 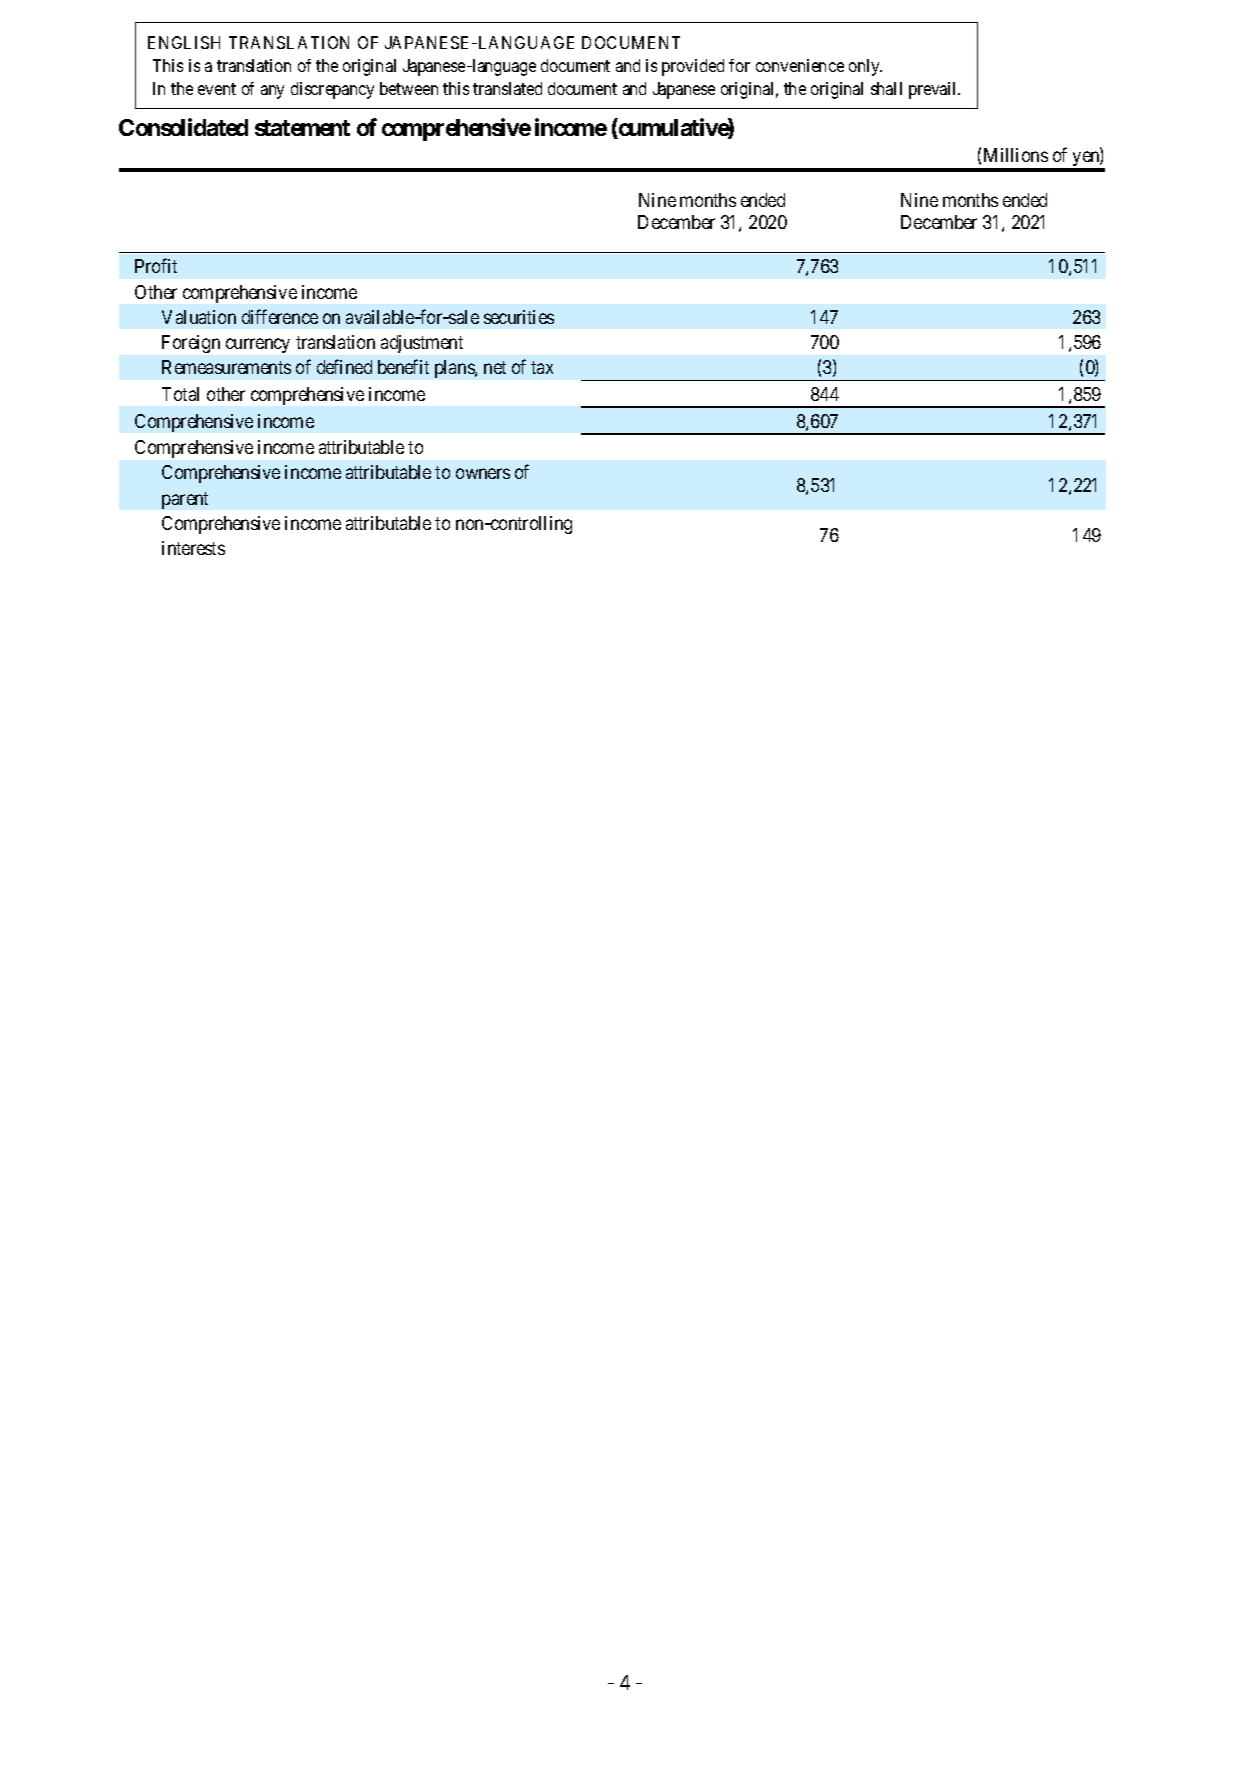 What do you see at coordinates (542, 367) in the document?
I see `tax` at bounding box center [542, 367].
